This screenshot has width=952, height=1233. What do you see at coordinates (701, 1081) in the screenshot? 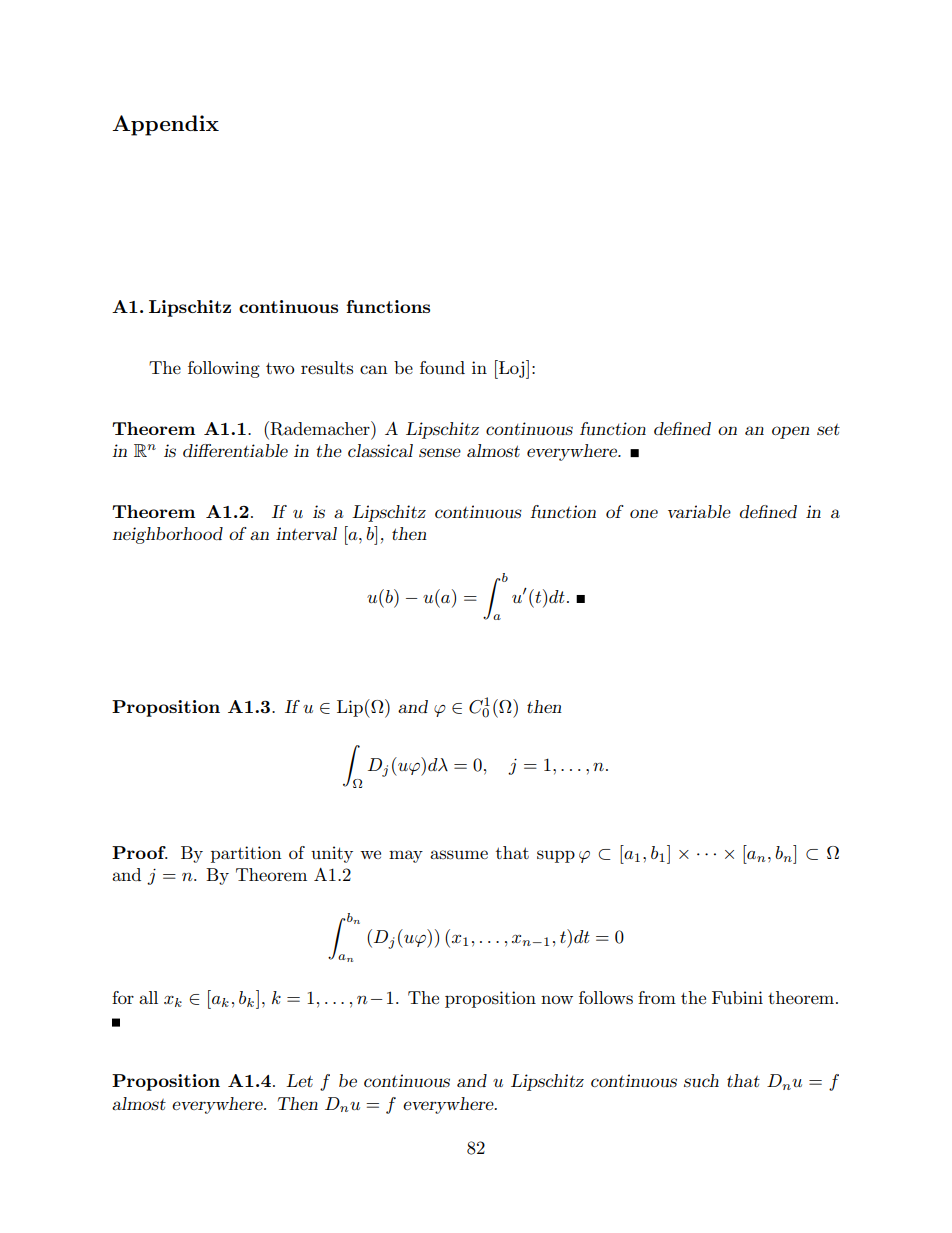
I see `such` at bounding box center [701, 1081].
